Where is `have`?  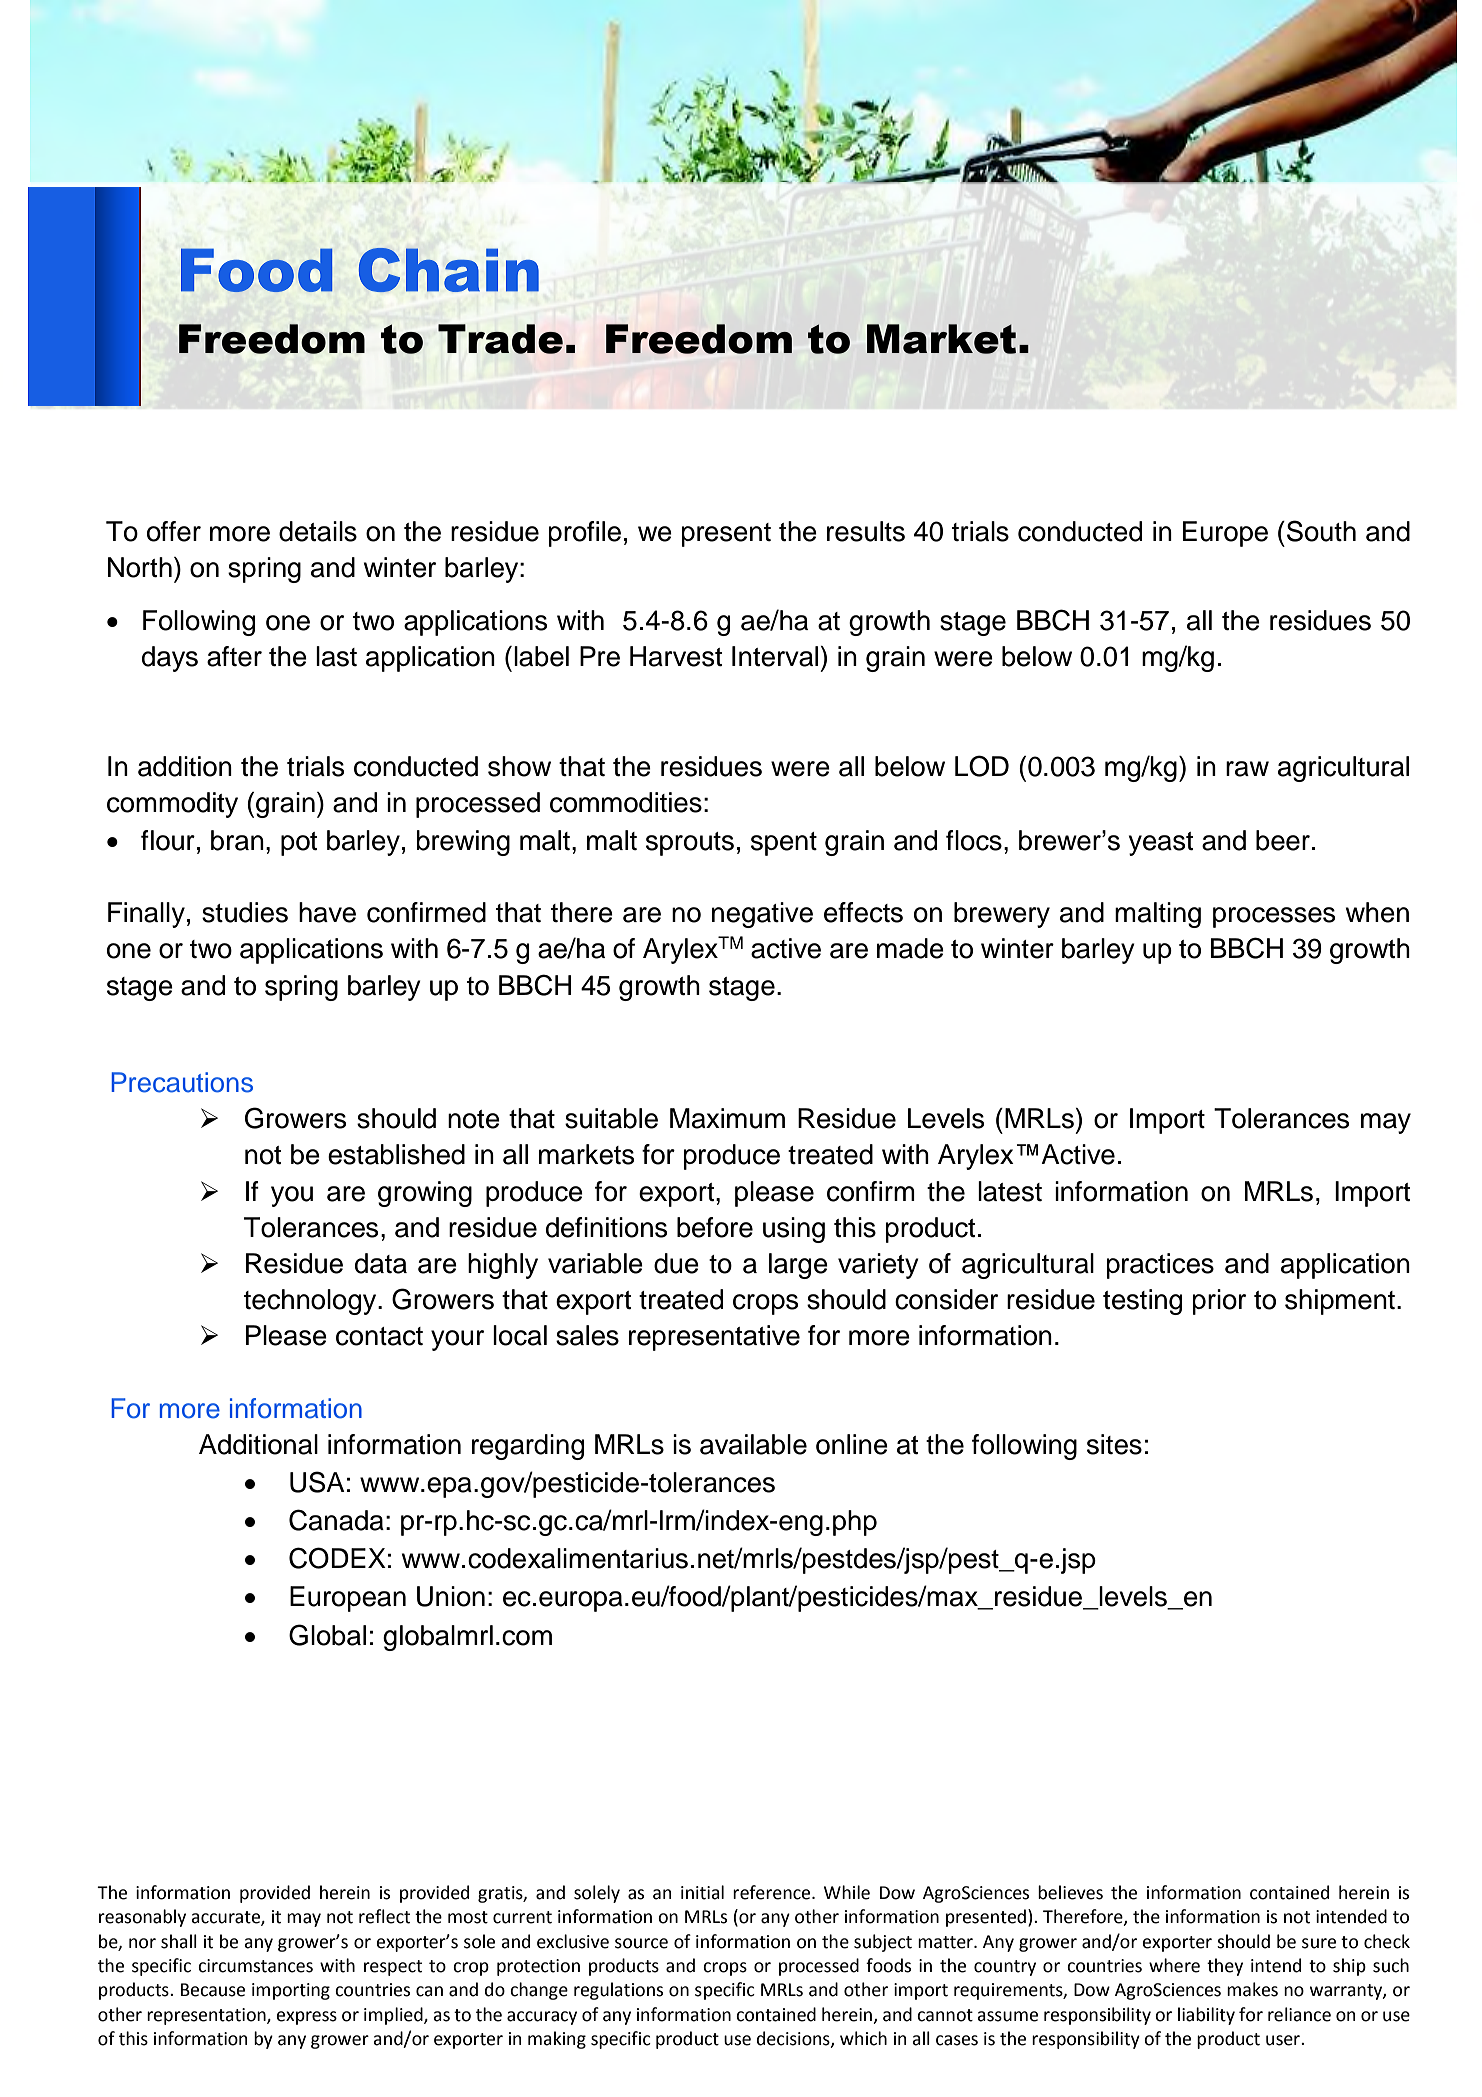 have is located at coordinates (327, 912).
